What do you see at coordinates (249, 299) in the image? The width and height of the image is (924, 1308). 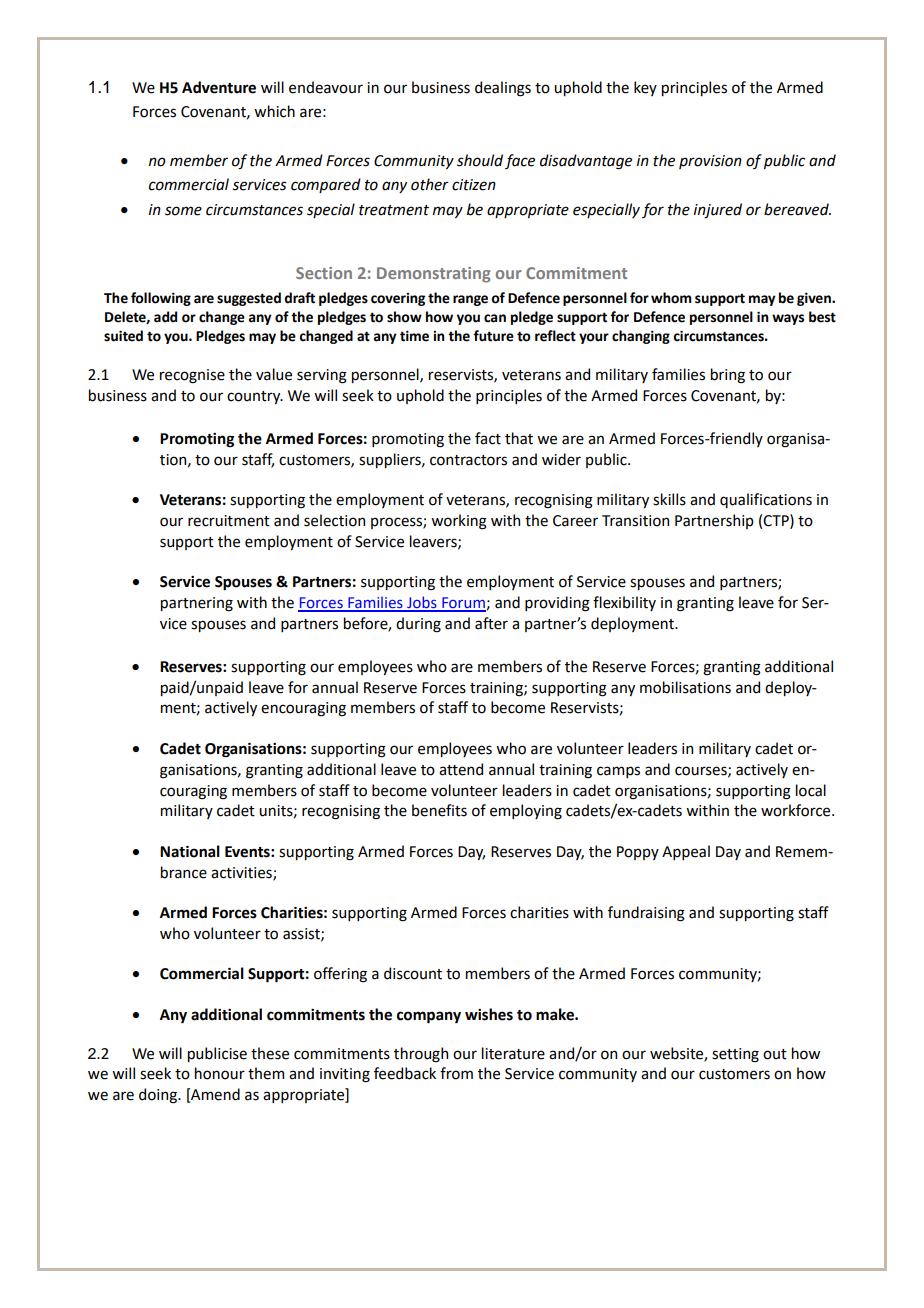 I see `suggested` at bounding box center [249, 299].
